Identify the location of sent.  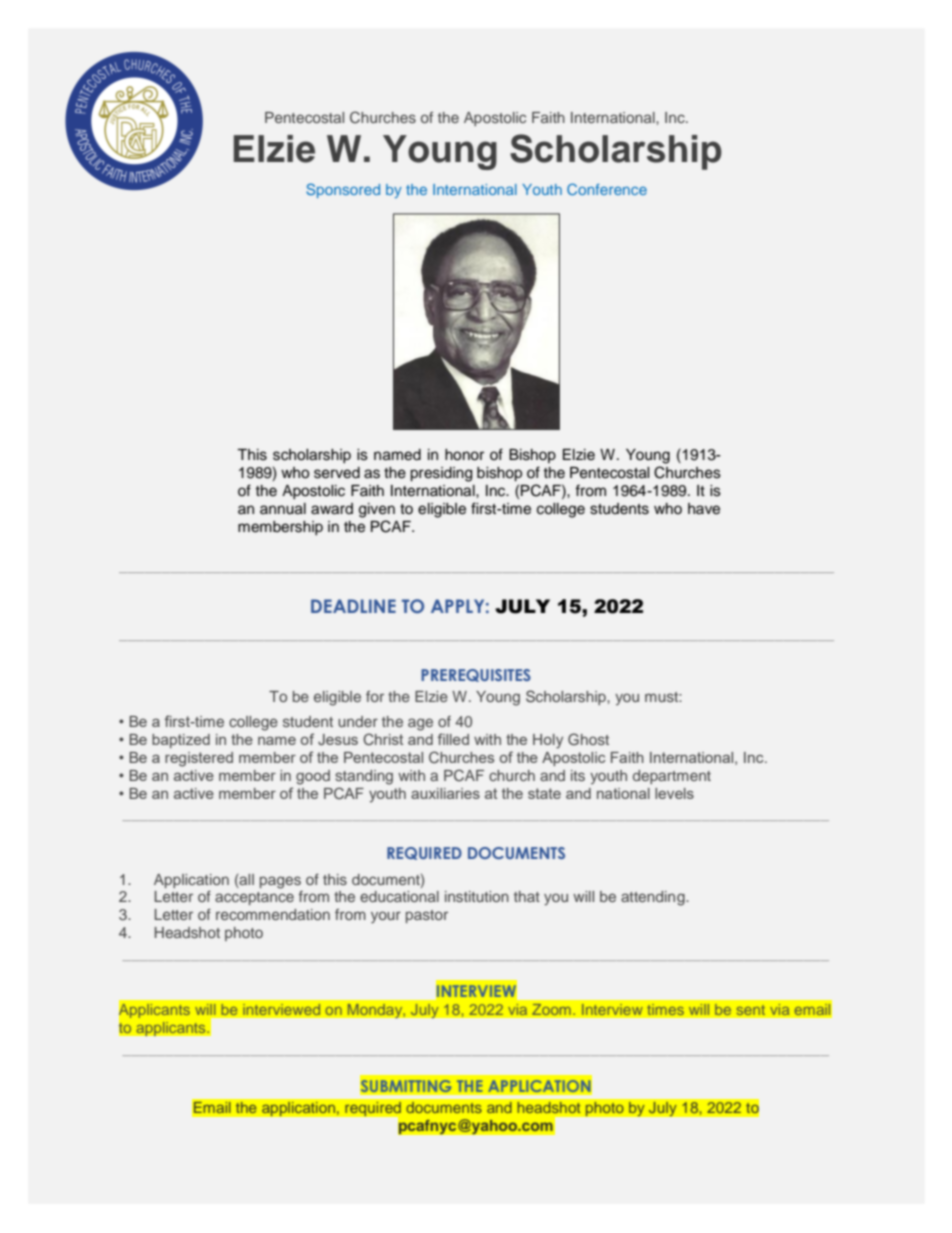
(751, 1010).
